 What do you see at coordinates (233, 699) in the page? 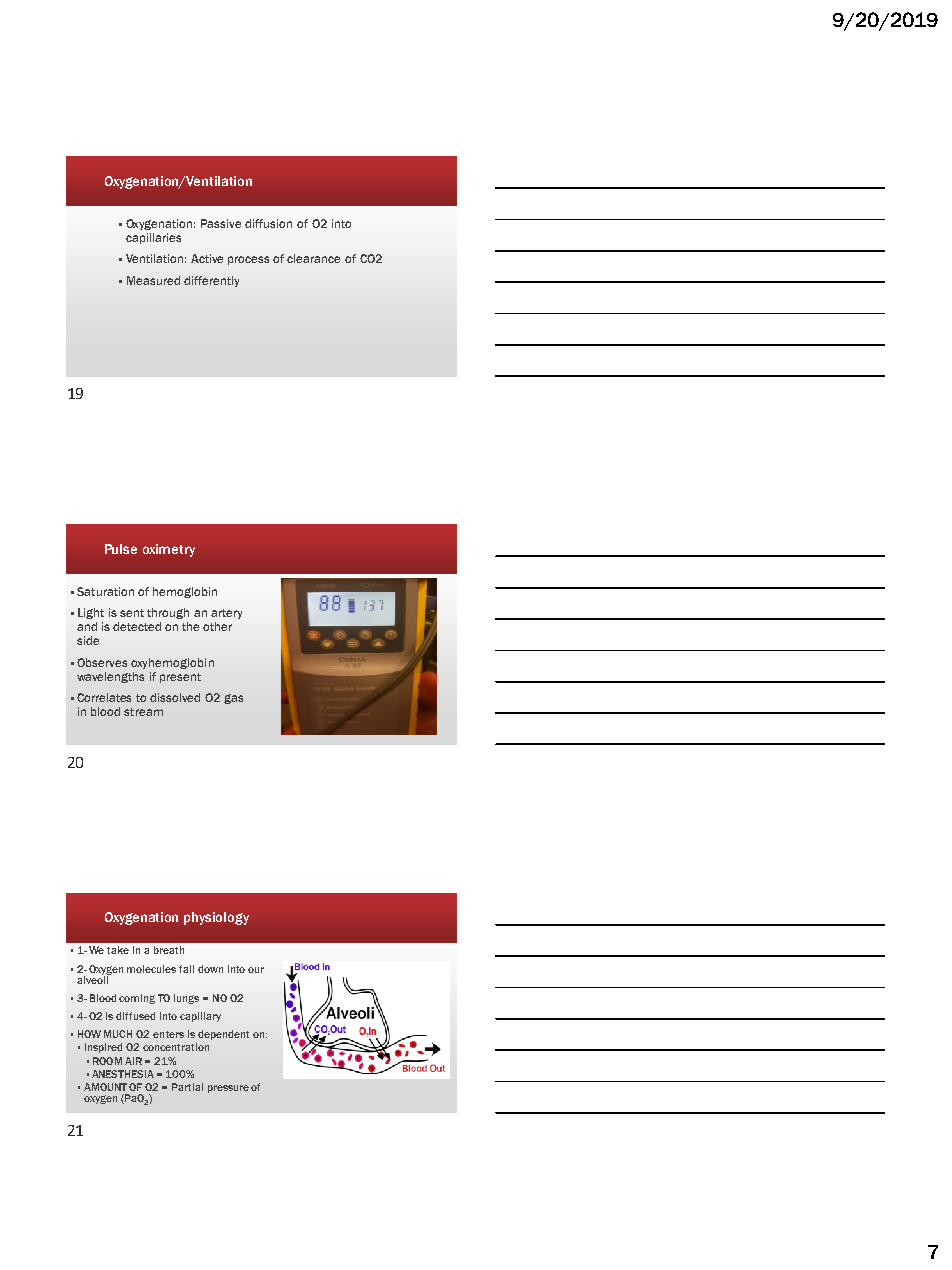
I see `gas` at bounding box center [233, 699].
